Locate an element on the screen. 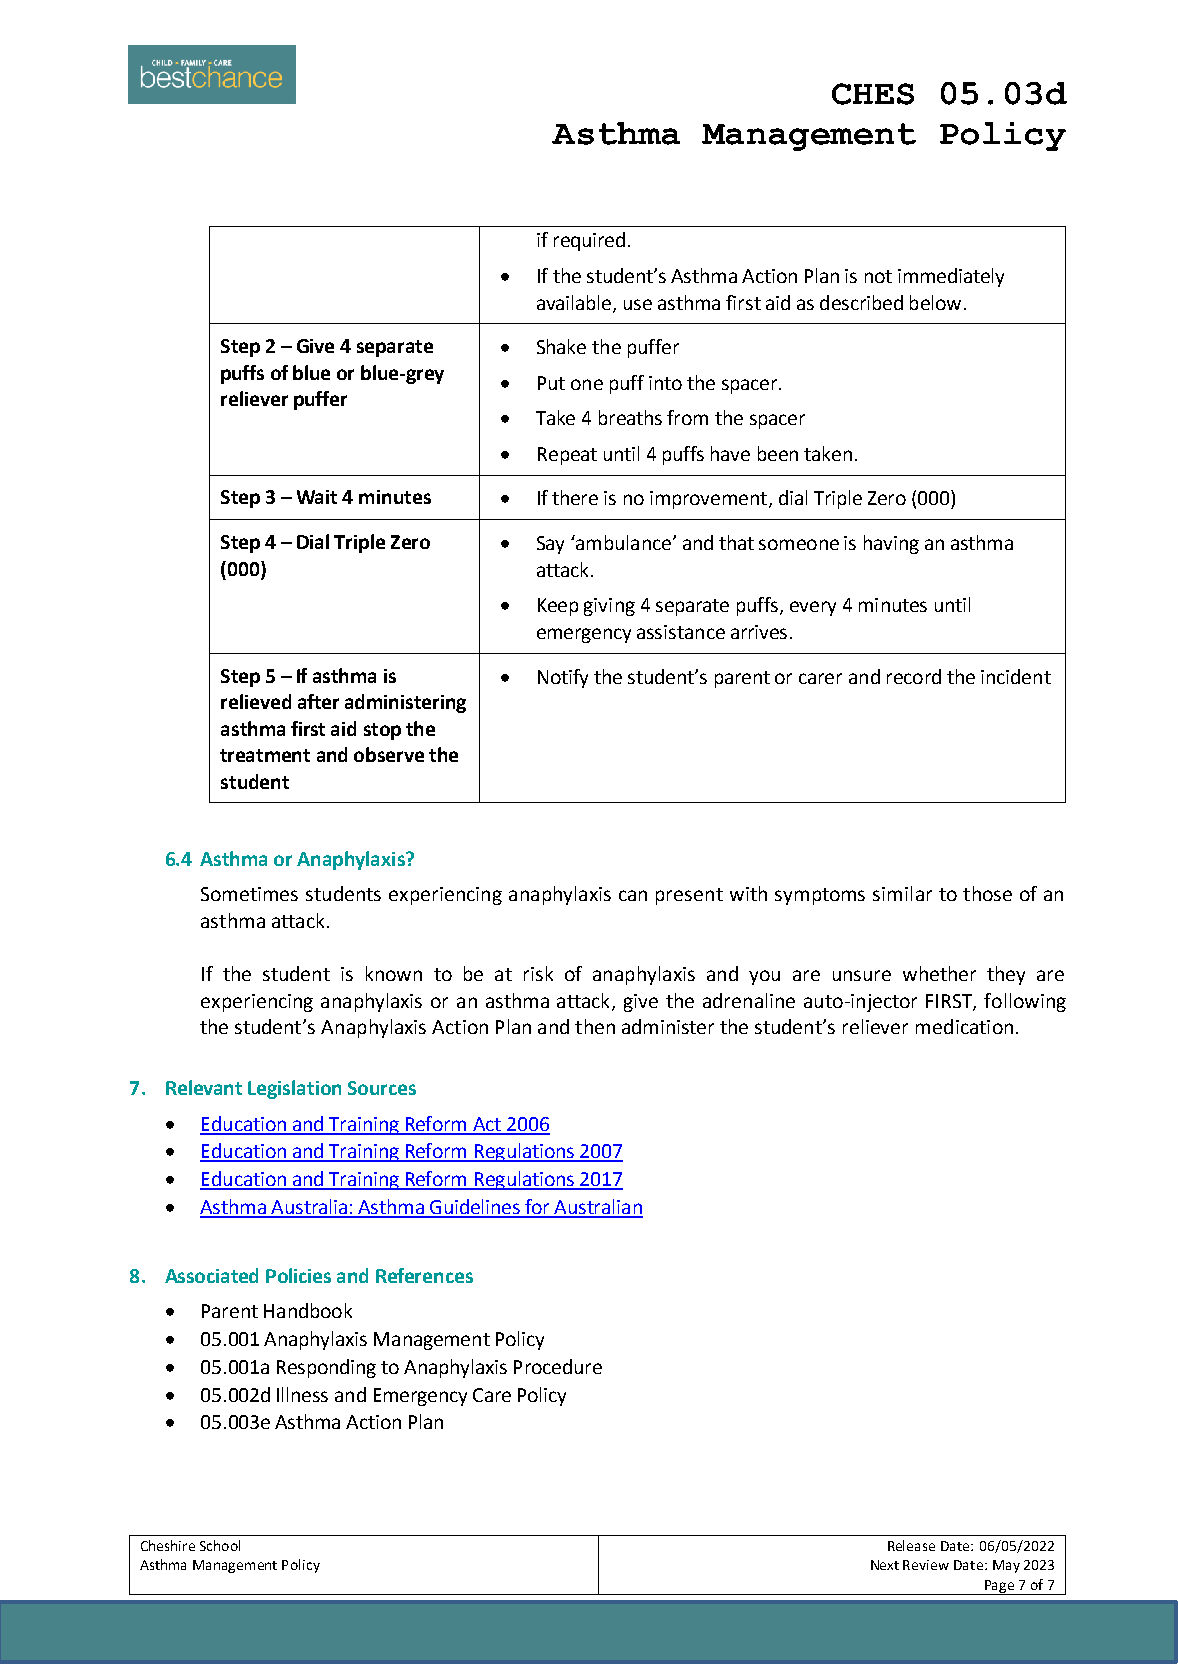  having is located at coordinates (891, 544).
